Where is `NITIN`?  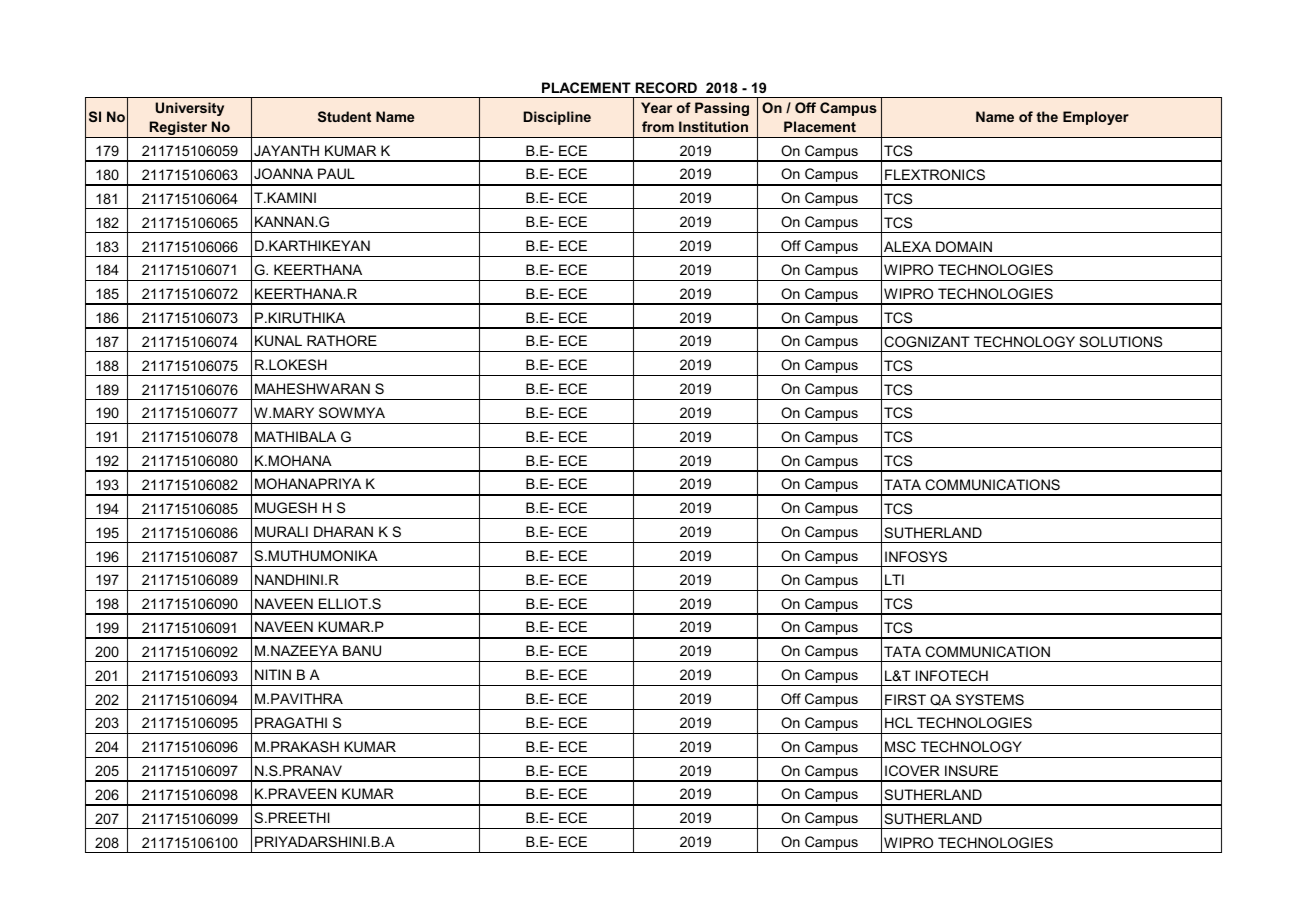 NITIN is located at coordinates (273, 674).
